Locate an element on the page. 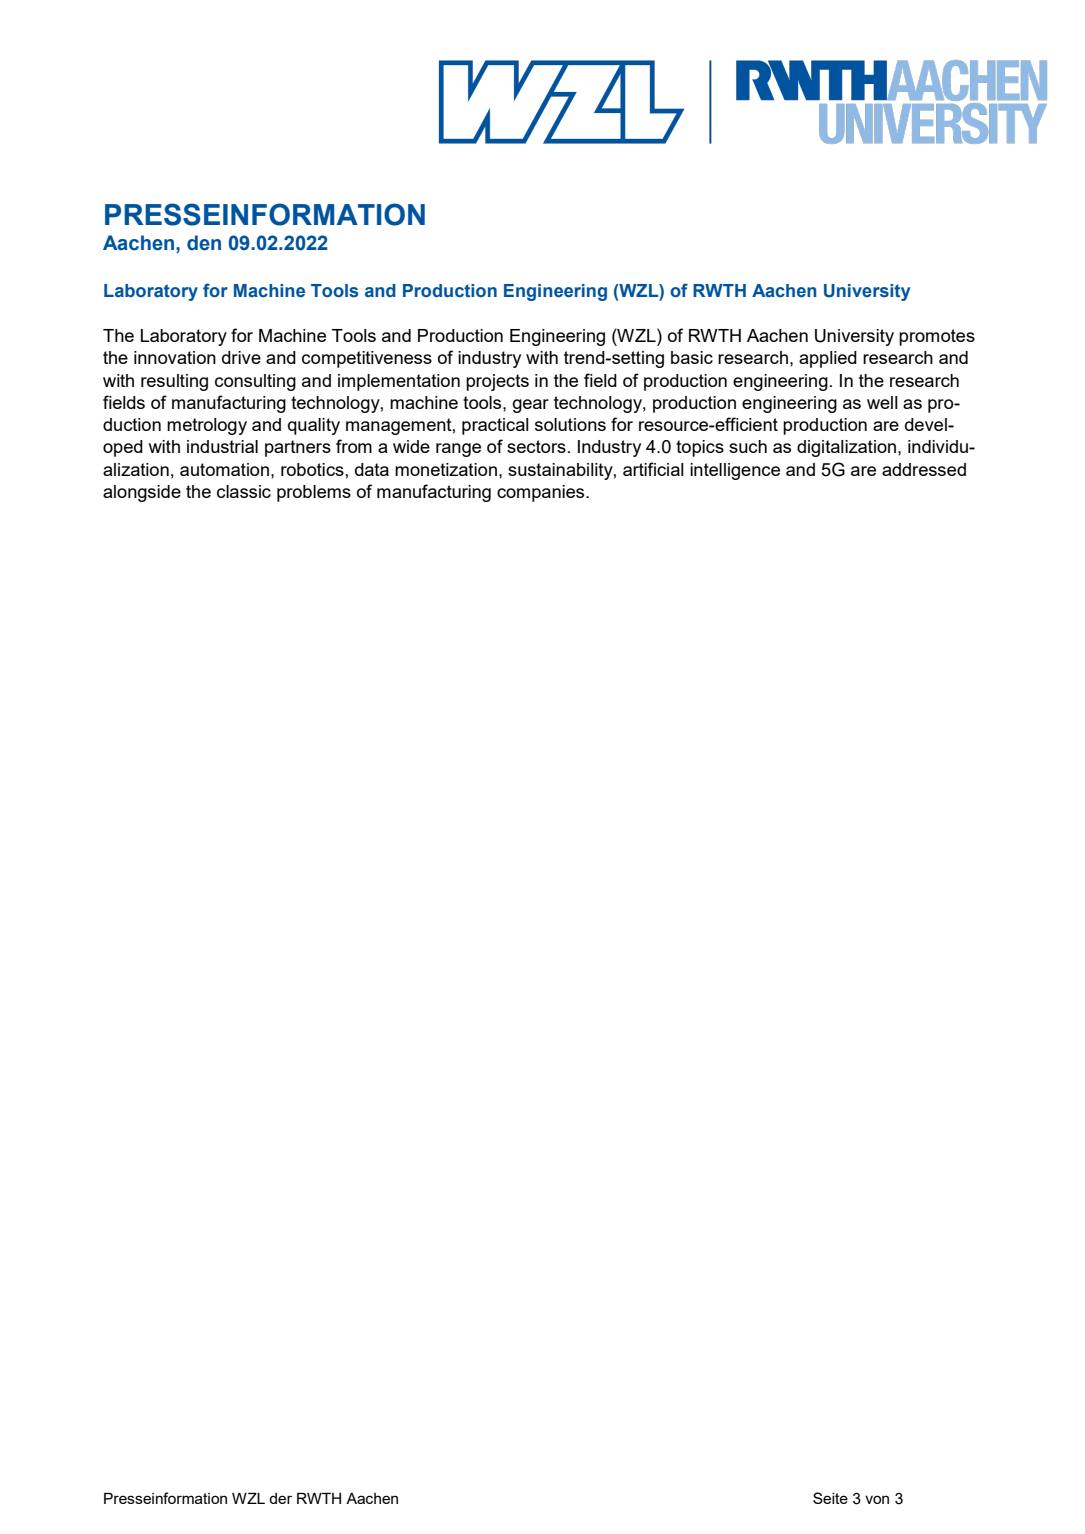  der is located at coordinates (280, 1498).
